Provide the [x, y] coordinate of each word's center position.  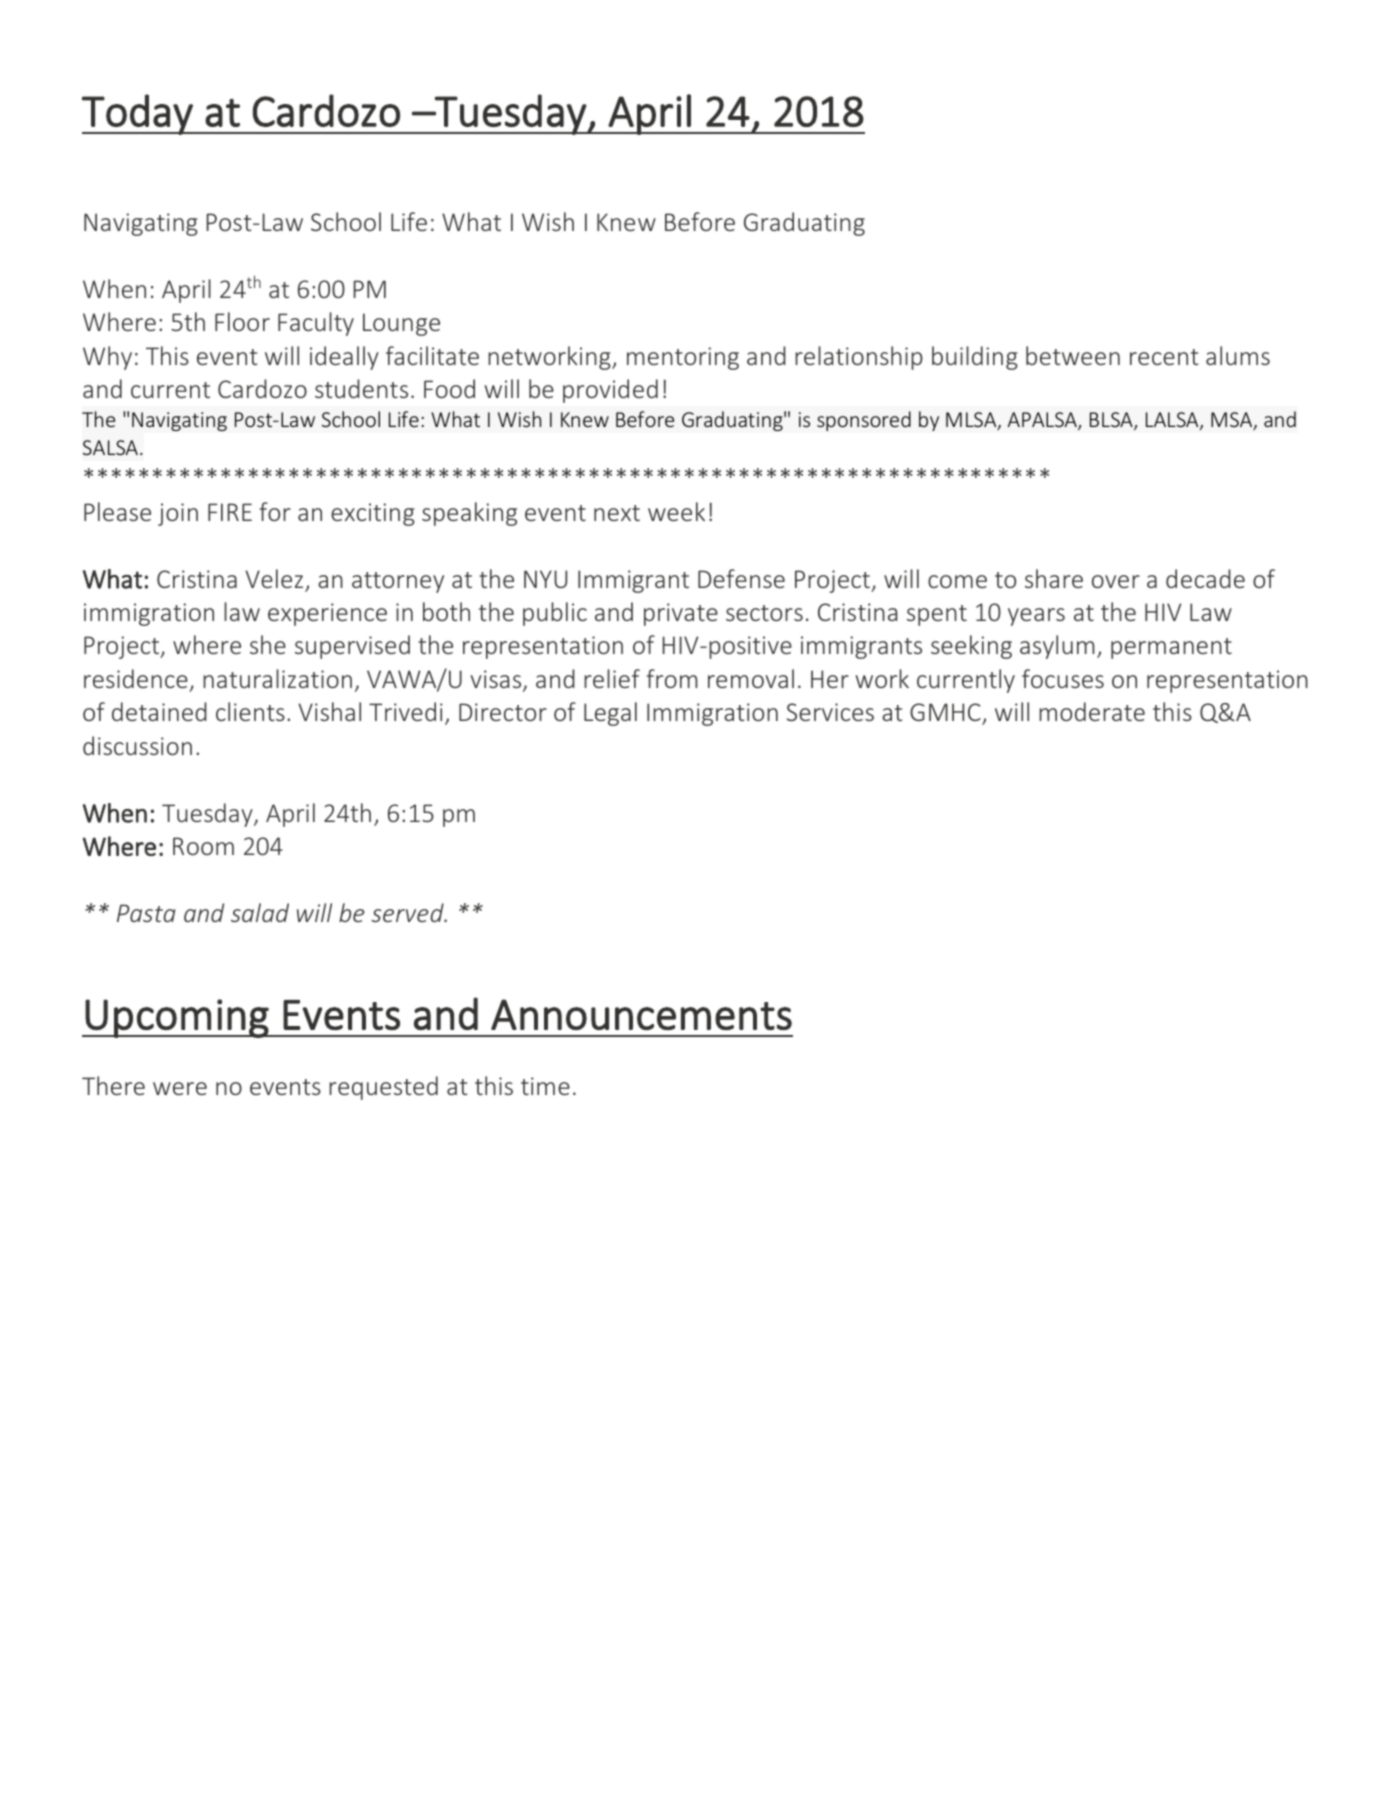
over [1116, 581]
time [545, 1086]
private [681, 614]
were [180, 1088]
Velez [274, 578]
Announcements [641, 1014]
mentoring [683, 358]
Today [138, 114]
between [1073, 355]
